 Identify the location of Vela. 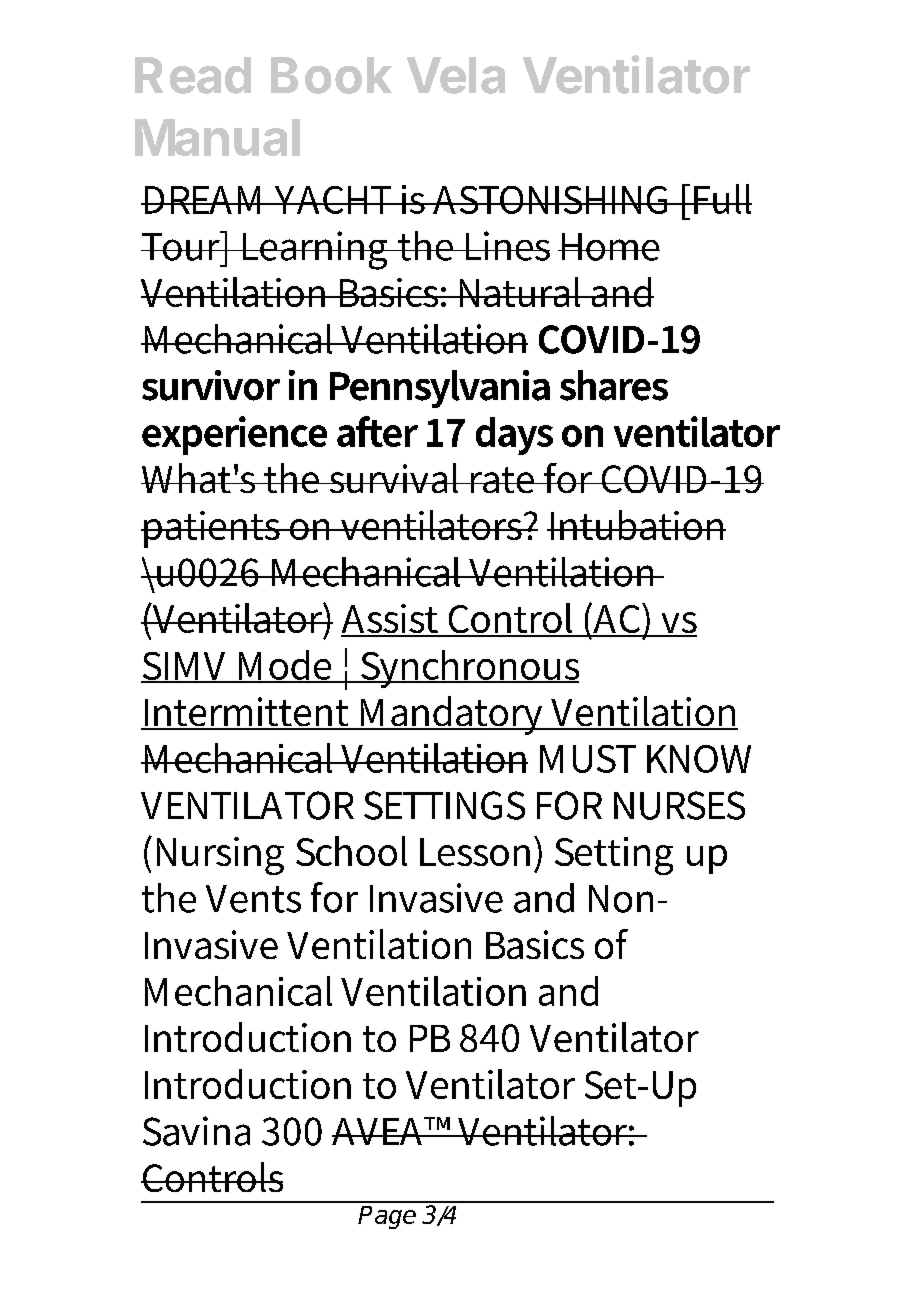
(456, 75).
